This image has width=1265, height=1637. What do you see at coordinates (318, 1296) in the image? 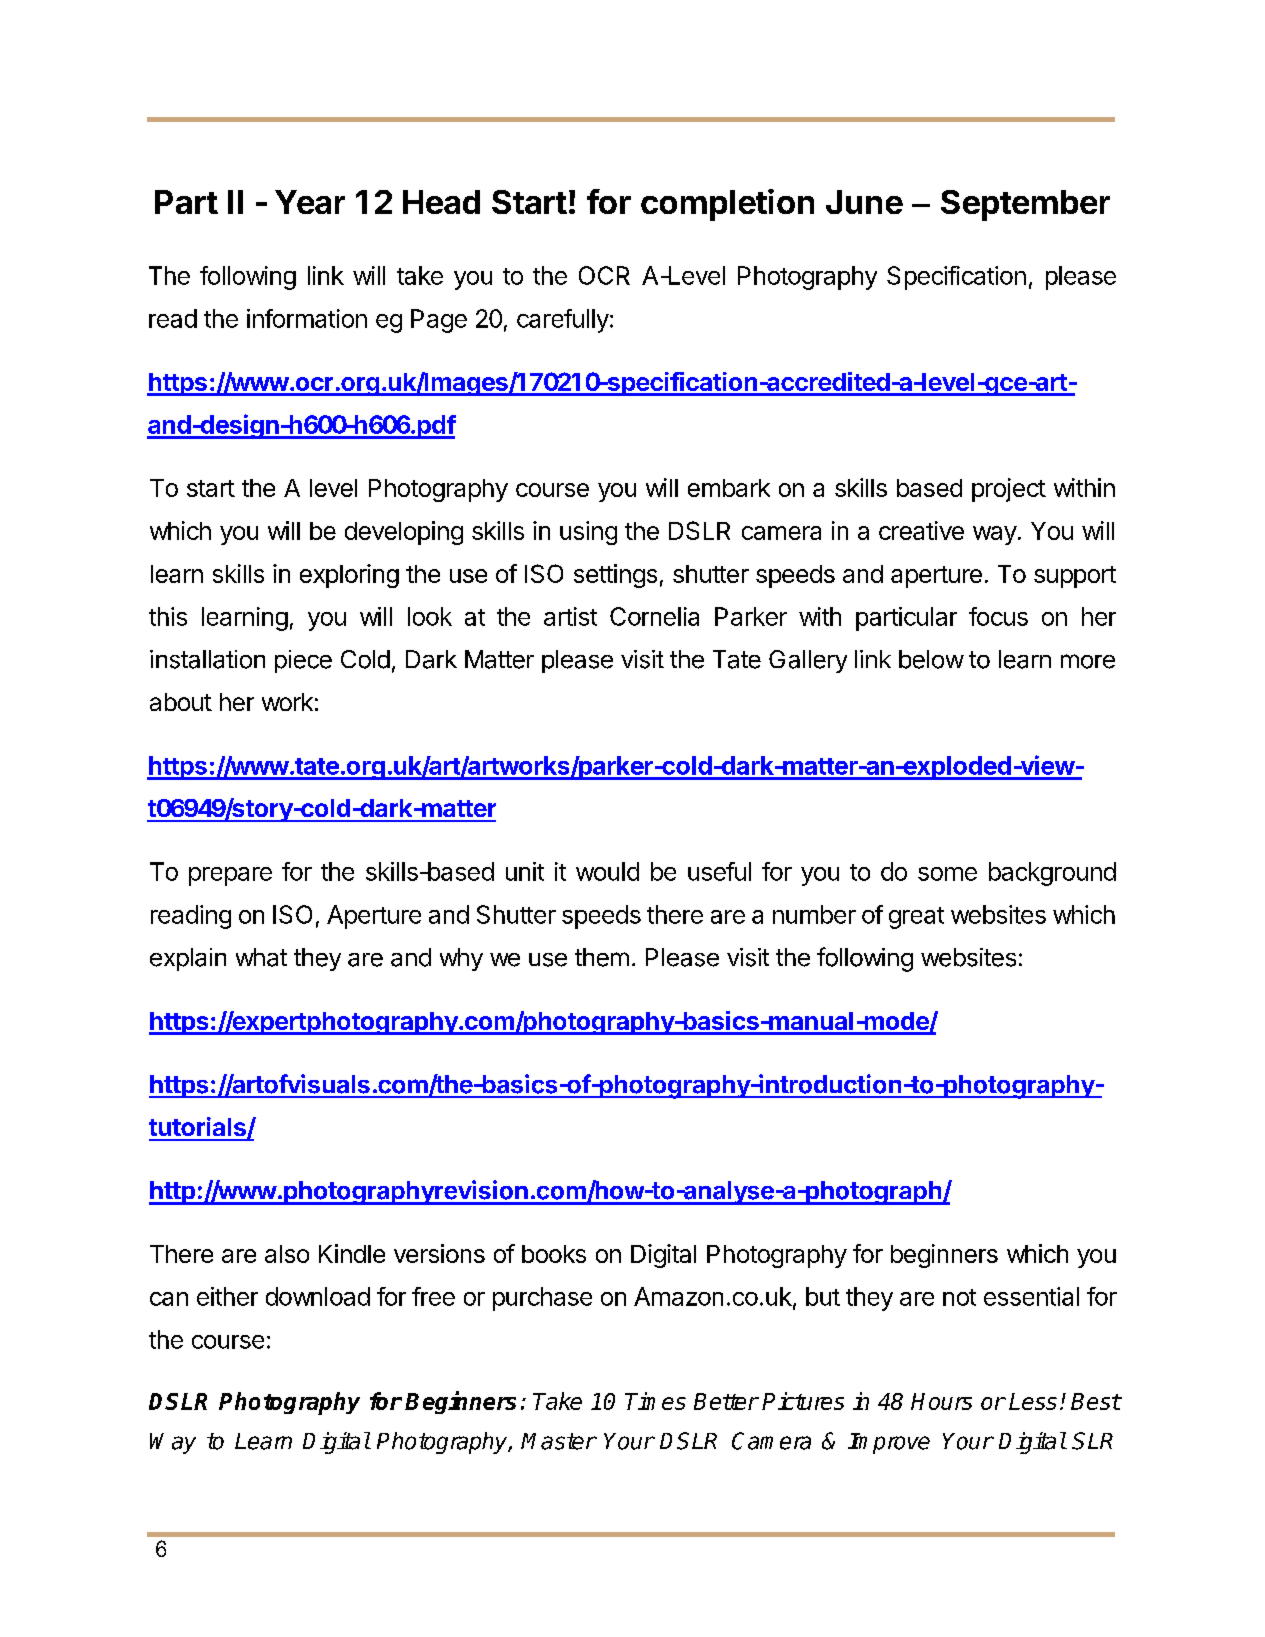
I see `download` at bounding box center [318, 1296].
